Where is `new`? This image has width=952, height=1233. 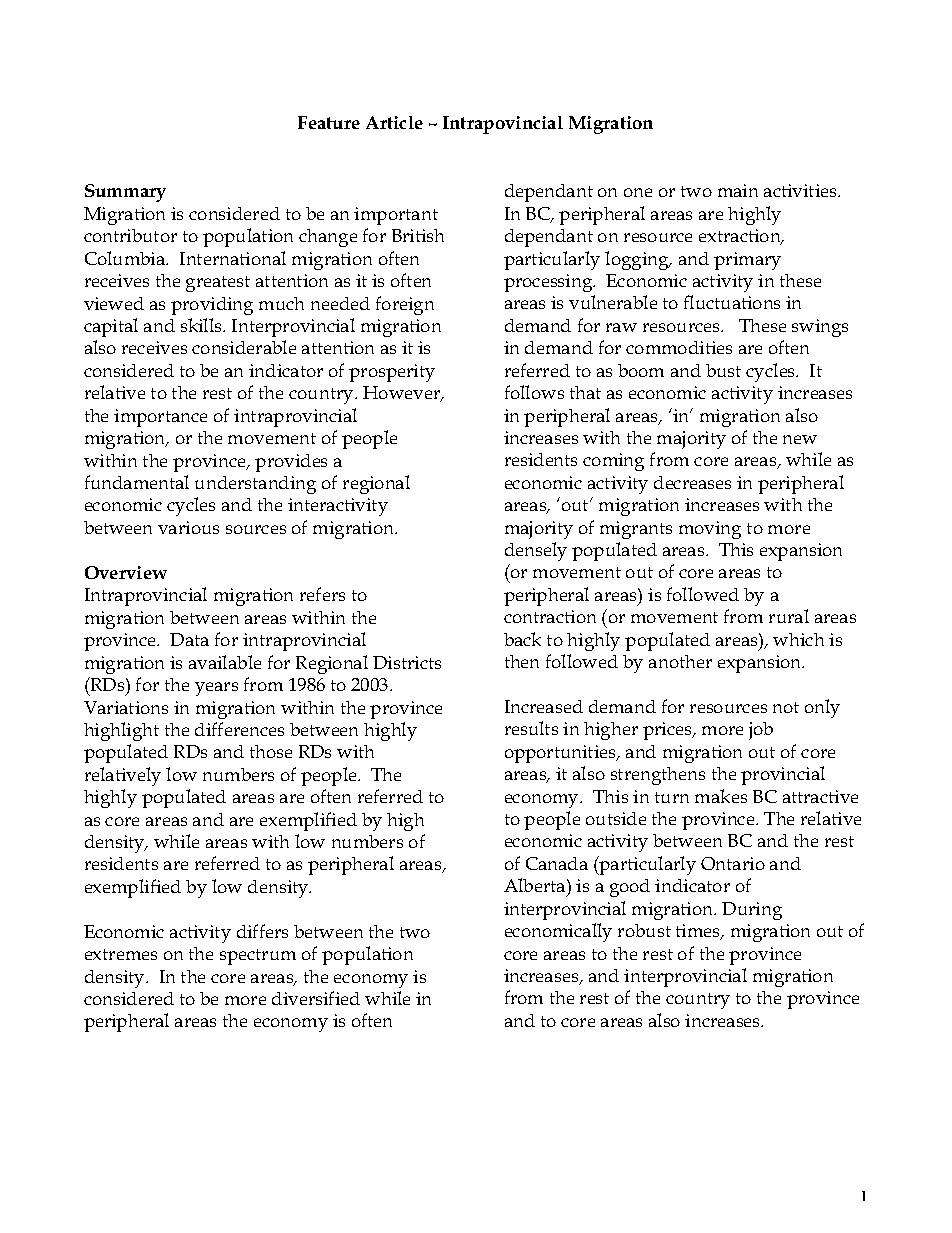 new is located at coordinates (800, 439).
